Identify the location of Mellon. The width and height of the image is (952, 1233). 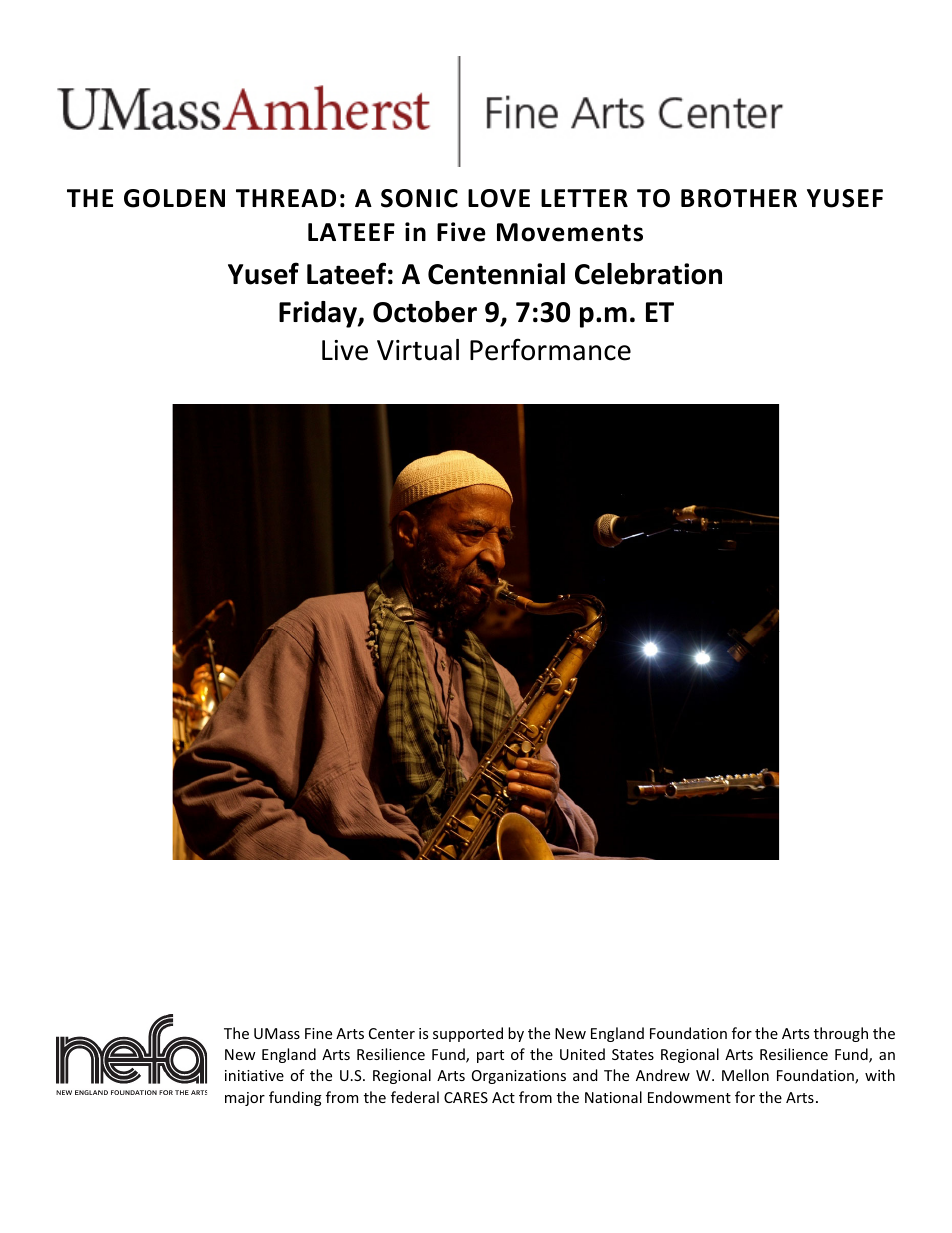
(745, 1075).
